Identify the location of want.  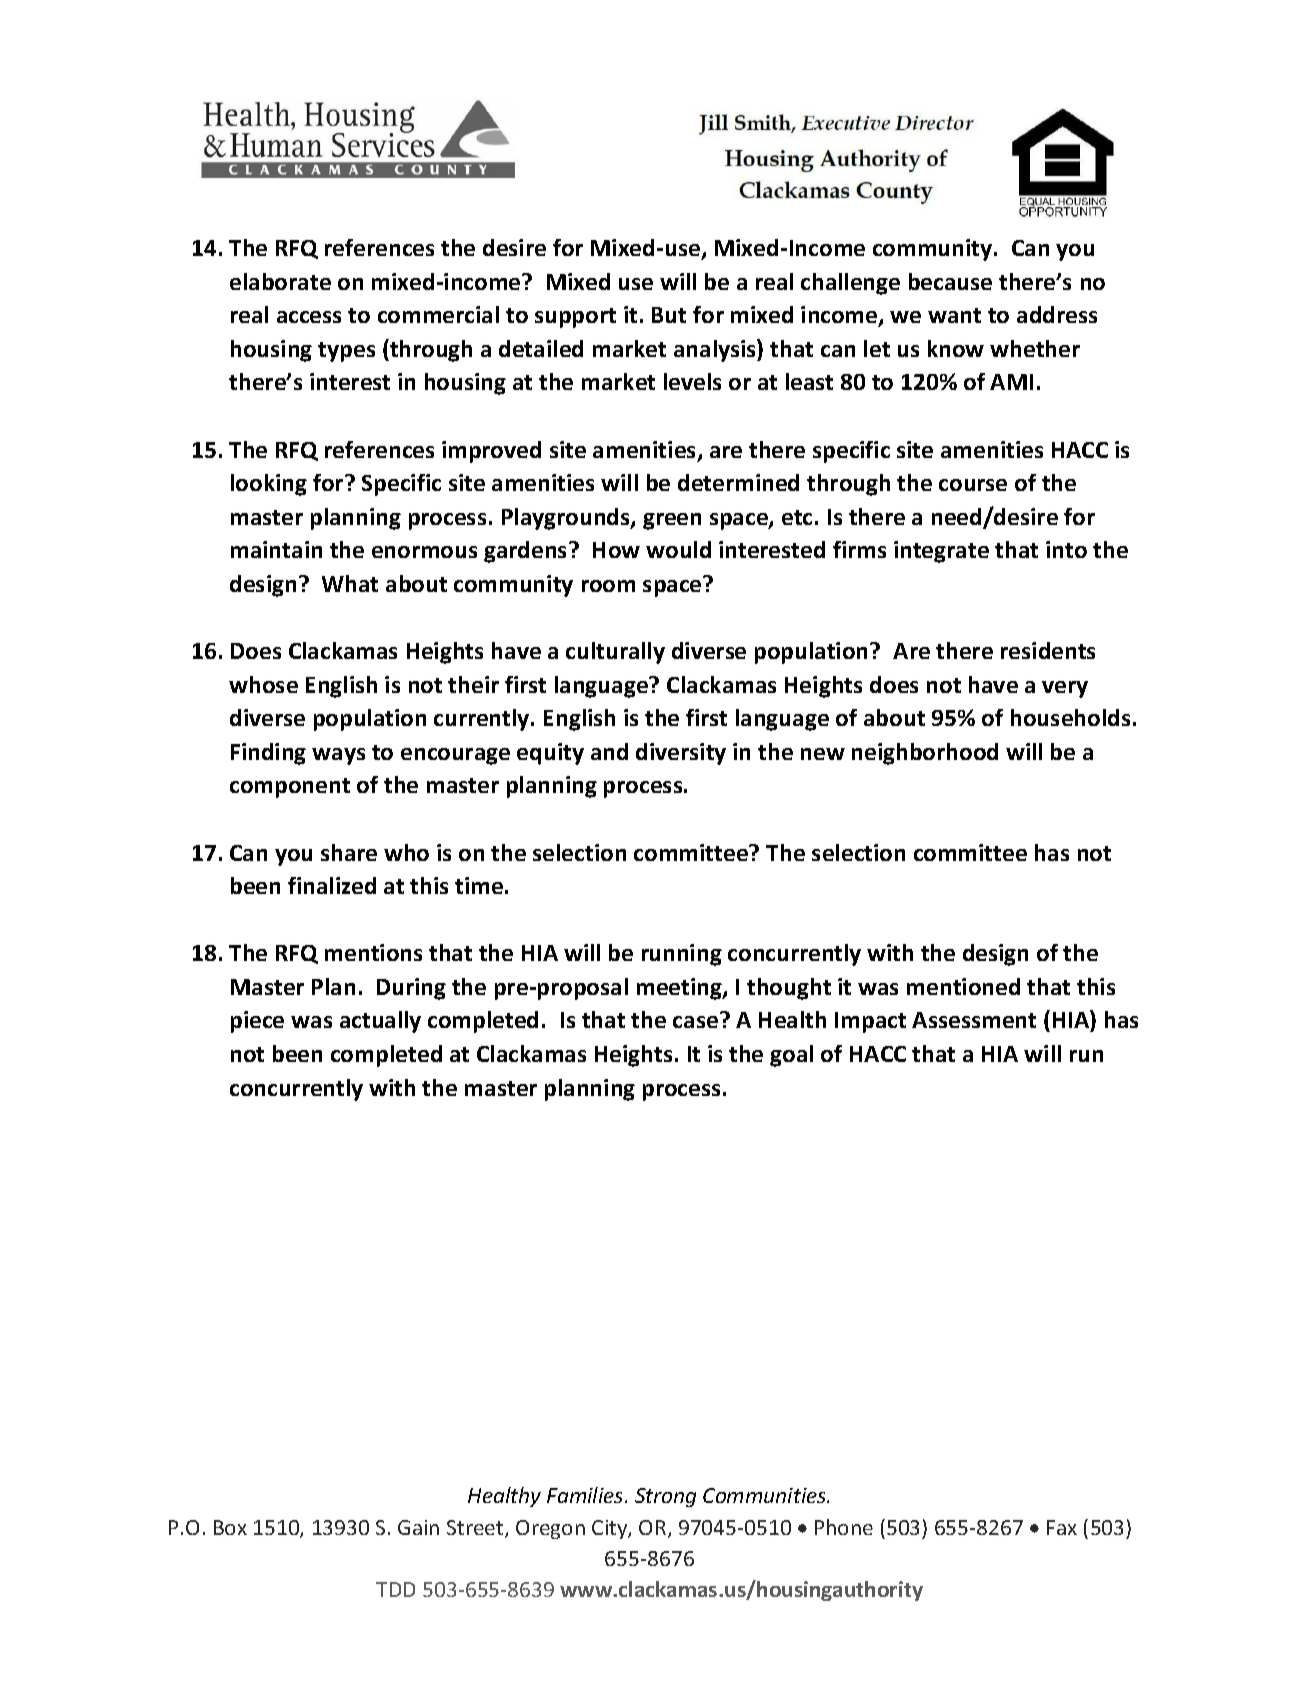
(954, 315).
